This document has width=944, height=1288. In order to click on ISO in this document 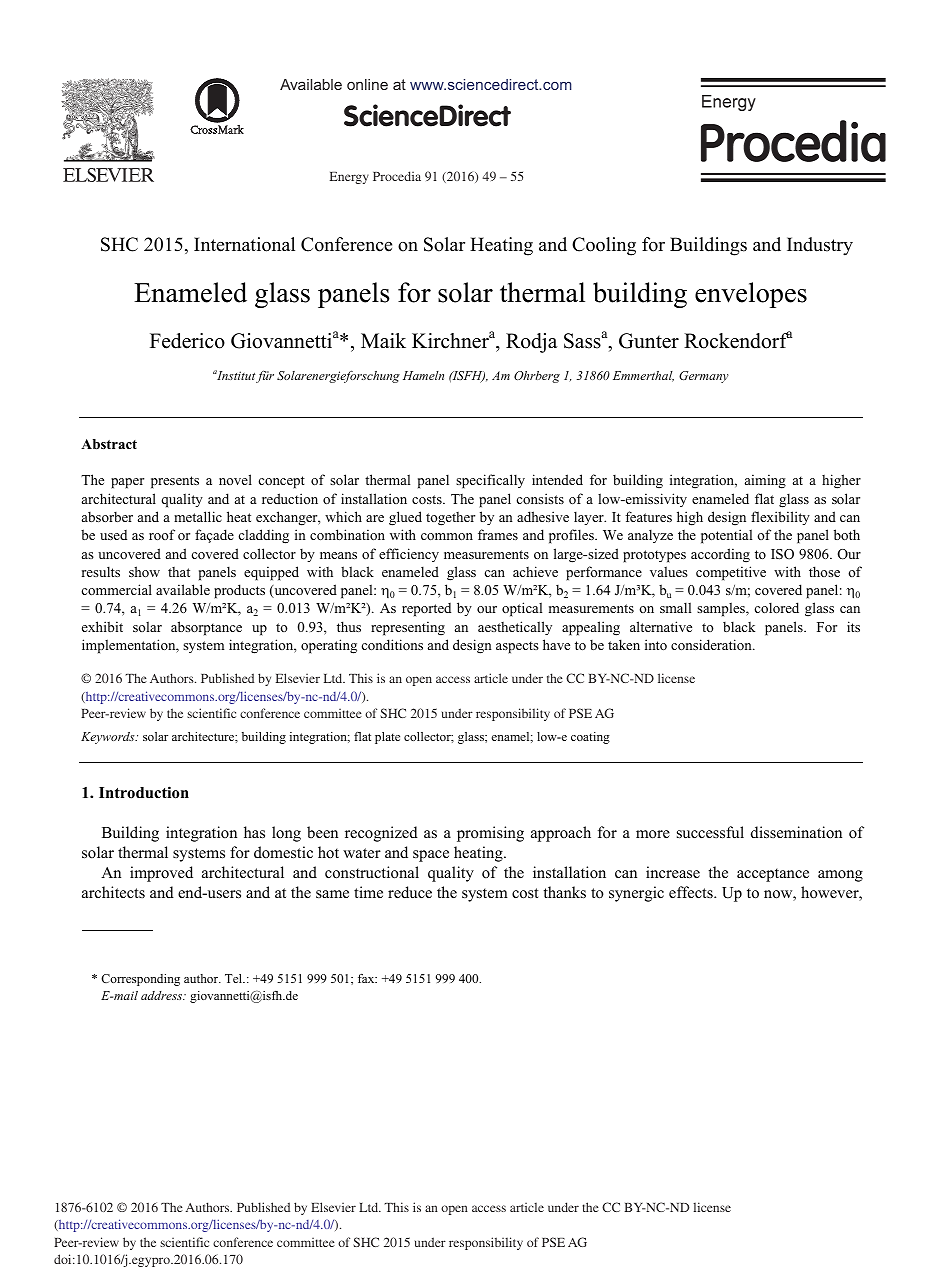, I will do `click(782, 554)`.
